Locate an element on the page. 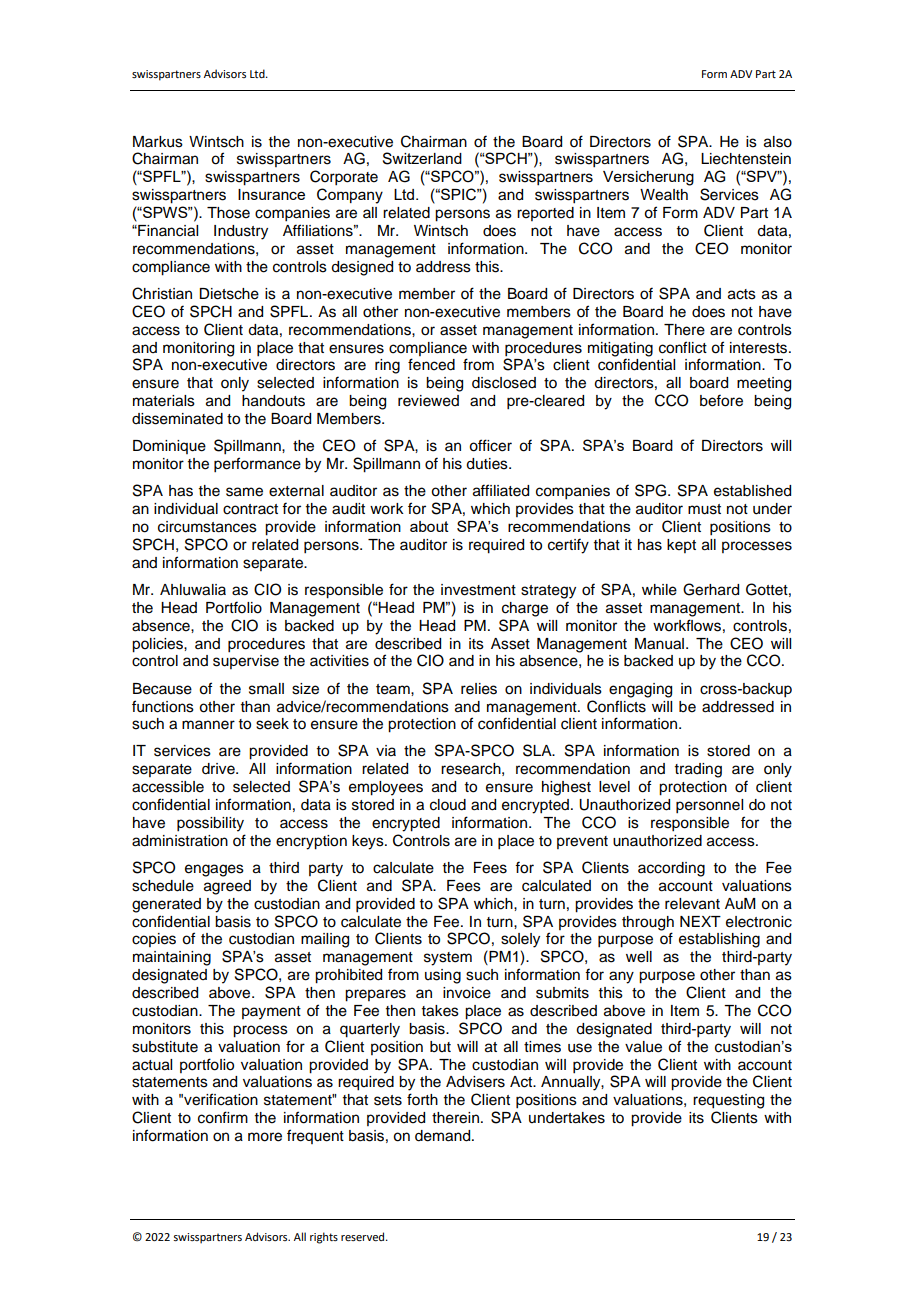 This page has width=924, height=1308. Wealth is located at coordinates (664, 195).
